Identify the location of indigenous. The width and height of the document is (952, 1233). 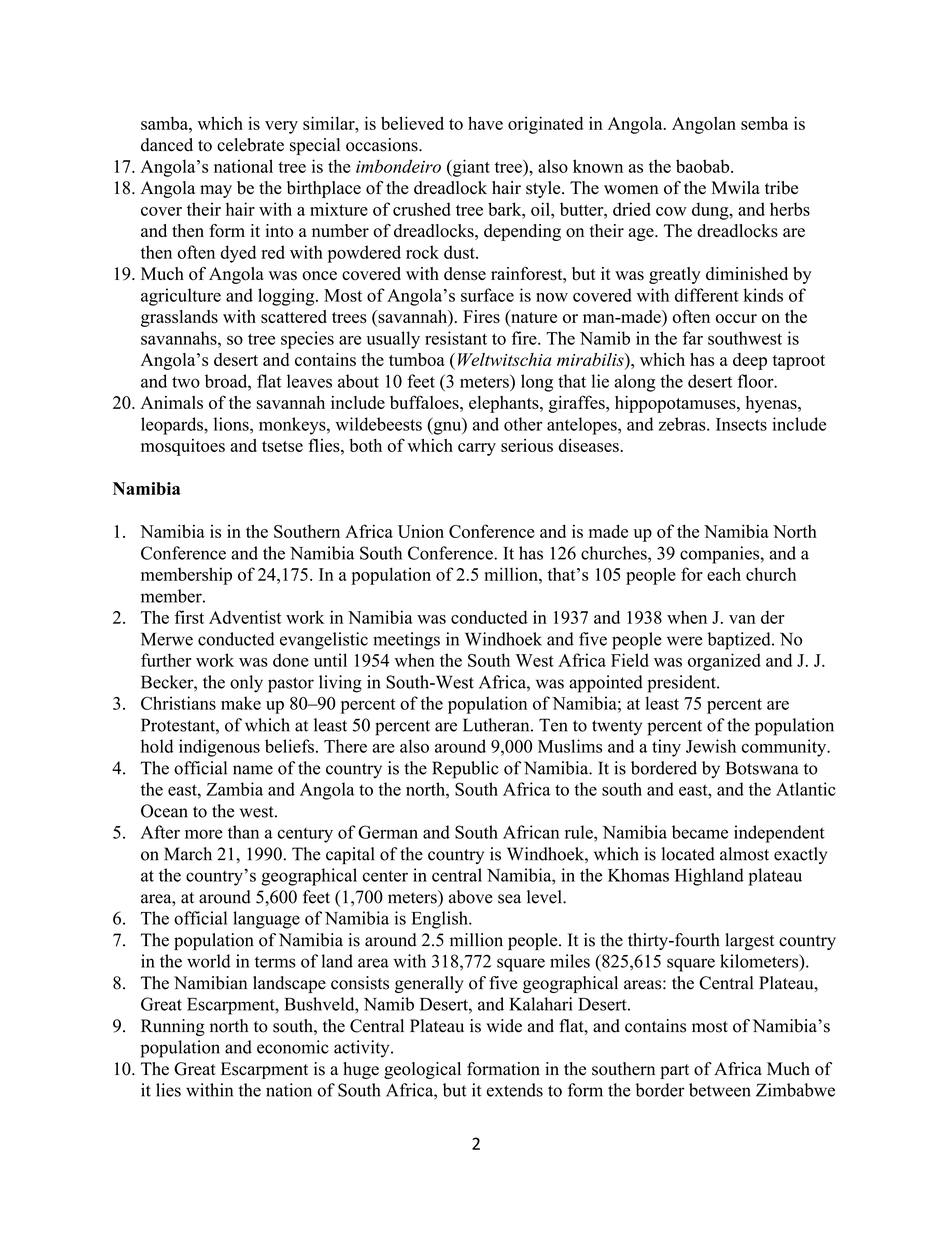
(219, 748).
